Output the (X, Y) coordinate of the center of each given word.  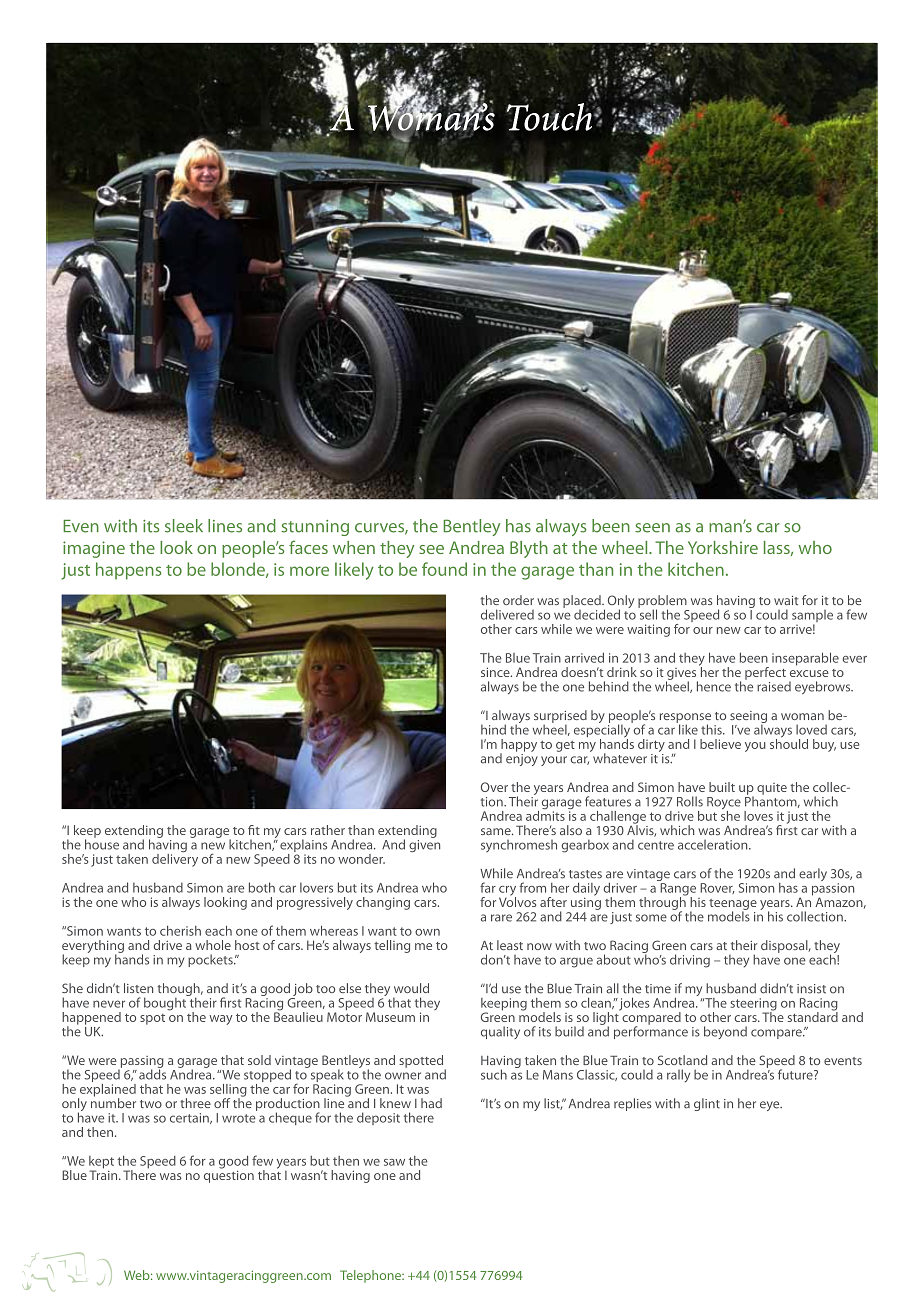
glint (707, 1104)
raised (774, 686)
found (444, 569)
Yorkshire (723, 547)
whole (213, 945)
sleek (184, 526)
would (411, 988)
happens (128, 571)
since (496, 672)
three (195, 1103)
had (431, 1103)
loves (758, 816)
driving (690, 961)
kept (101, 1163)
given (424, 844)
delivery (175, 859)
